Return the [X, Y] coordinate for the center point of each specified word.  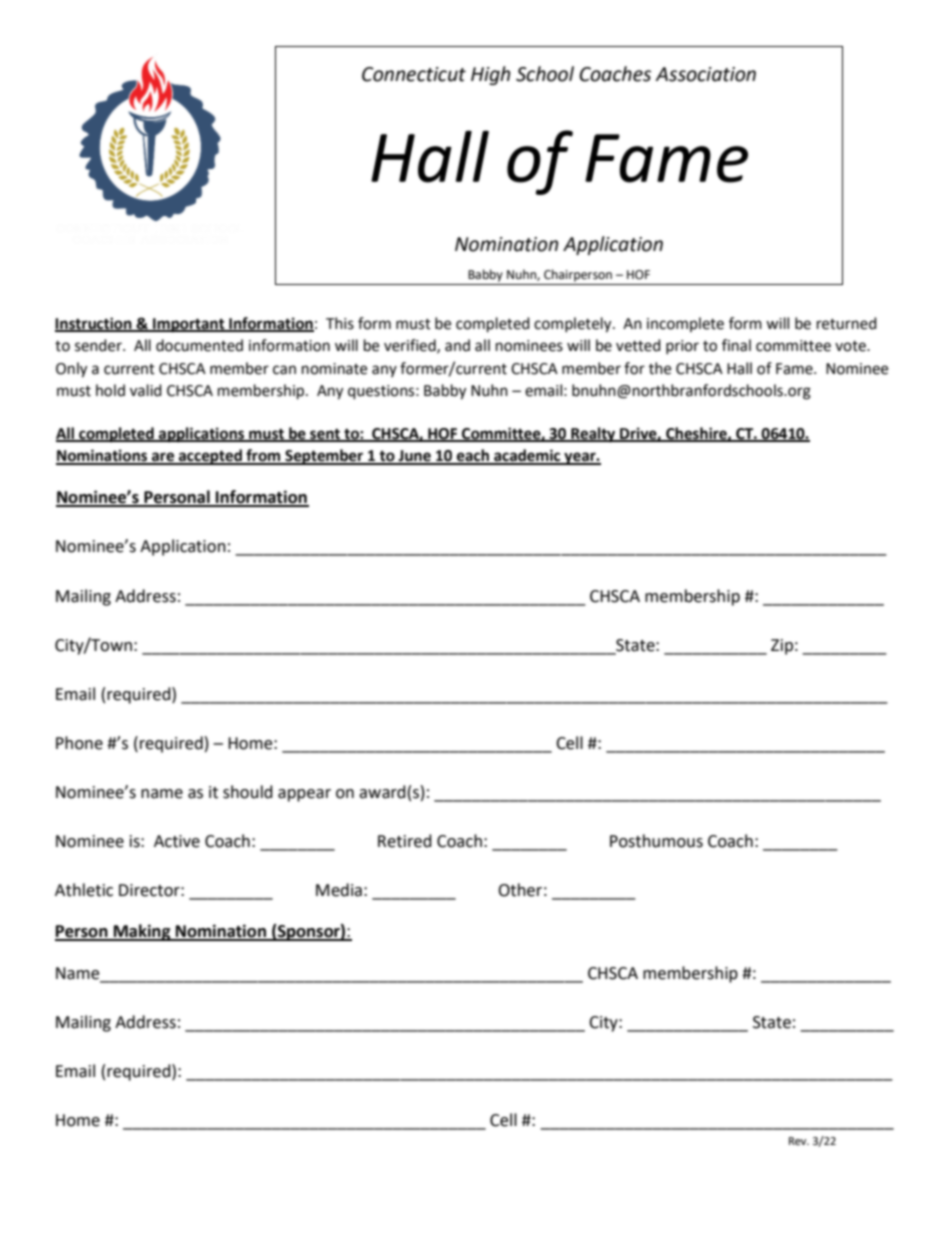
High [490, 75]
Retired [405, 841]
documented [199, 345]
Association [705, 74]
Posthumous [656, 841]
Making [142, 932]
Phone [79, 743]
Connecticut [414, 74]
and [457, 345]
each [473, 456]
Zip [782, 647]
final [736, 345]
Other [520, 890]
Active [177, 841]
